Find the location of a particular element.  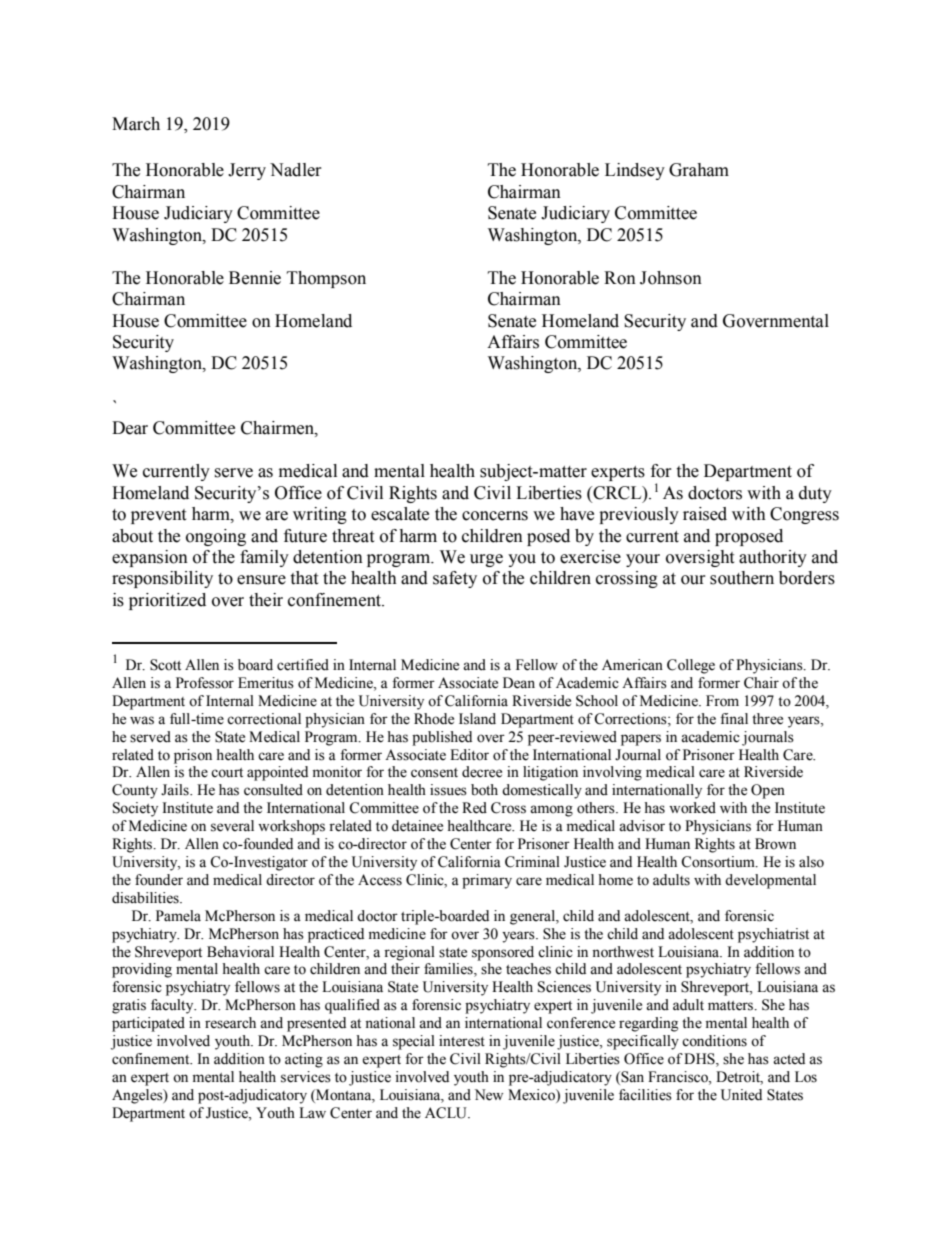

research is located at coordinates (230, 1023).
